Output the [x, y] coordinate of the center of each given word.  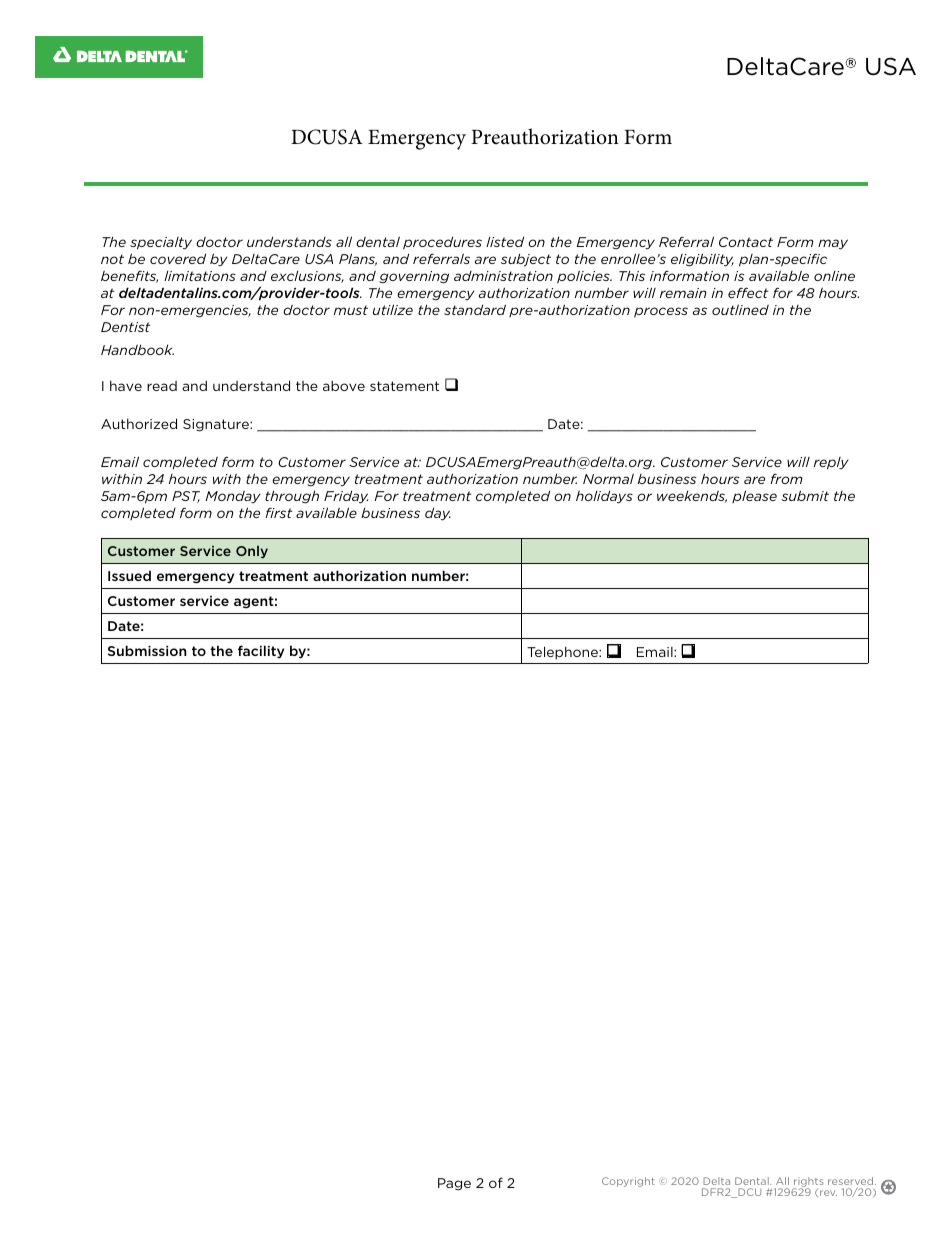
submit [805, 495]
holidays [604, 497]
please [754, 496]
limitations [200, 276]
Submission [147, 650]
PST [186, 497]
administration [503, 276]
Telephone [563, 652]
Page [454, 1184]
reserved [852, 1182]
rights [808, 1183]
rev [828, 1193]
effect [748, 292]
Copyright [628, 1182]
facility [261, 652]
